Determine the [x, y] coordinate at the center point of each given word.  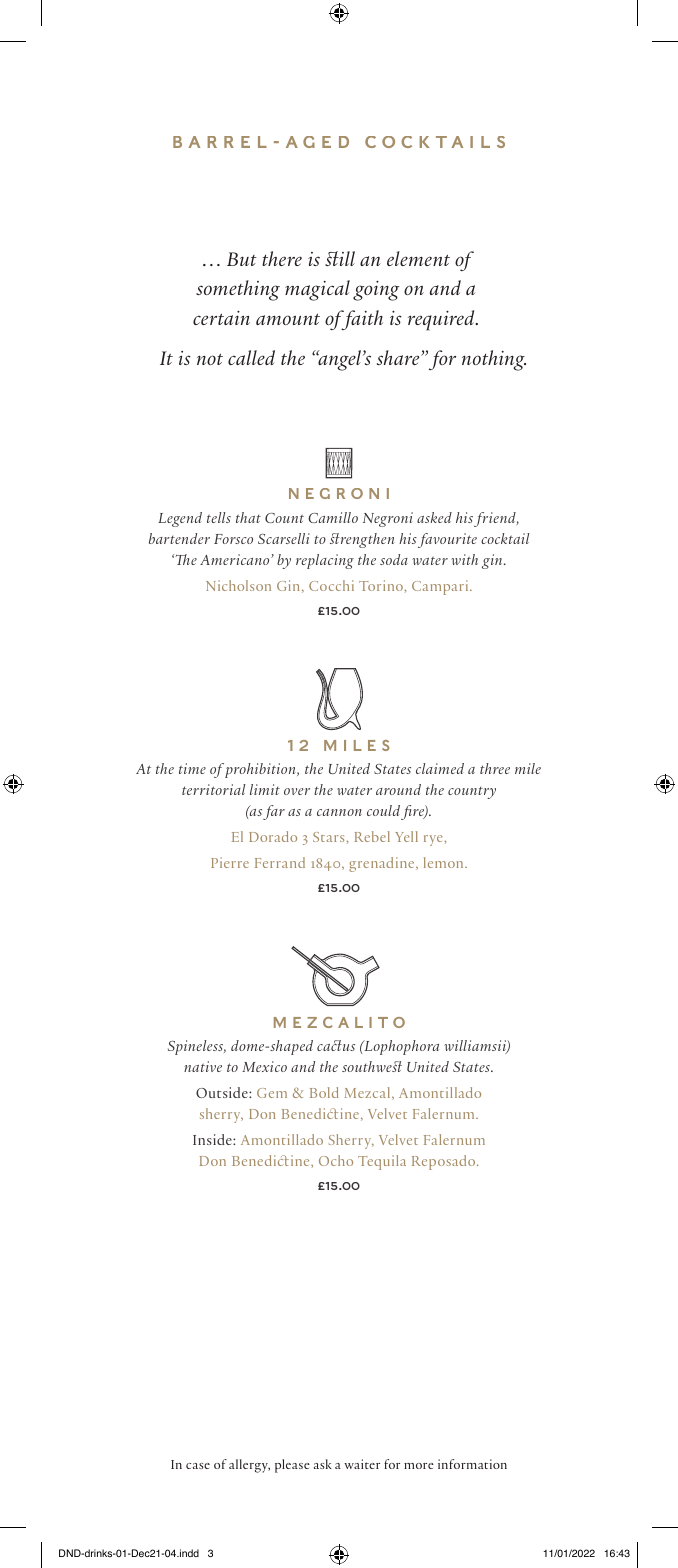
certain [221, 318]
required [442, 320]
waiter [362, 1464]
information [472, 1464]
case [198, 1466]
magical [317, 290]
